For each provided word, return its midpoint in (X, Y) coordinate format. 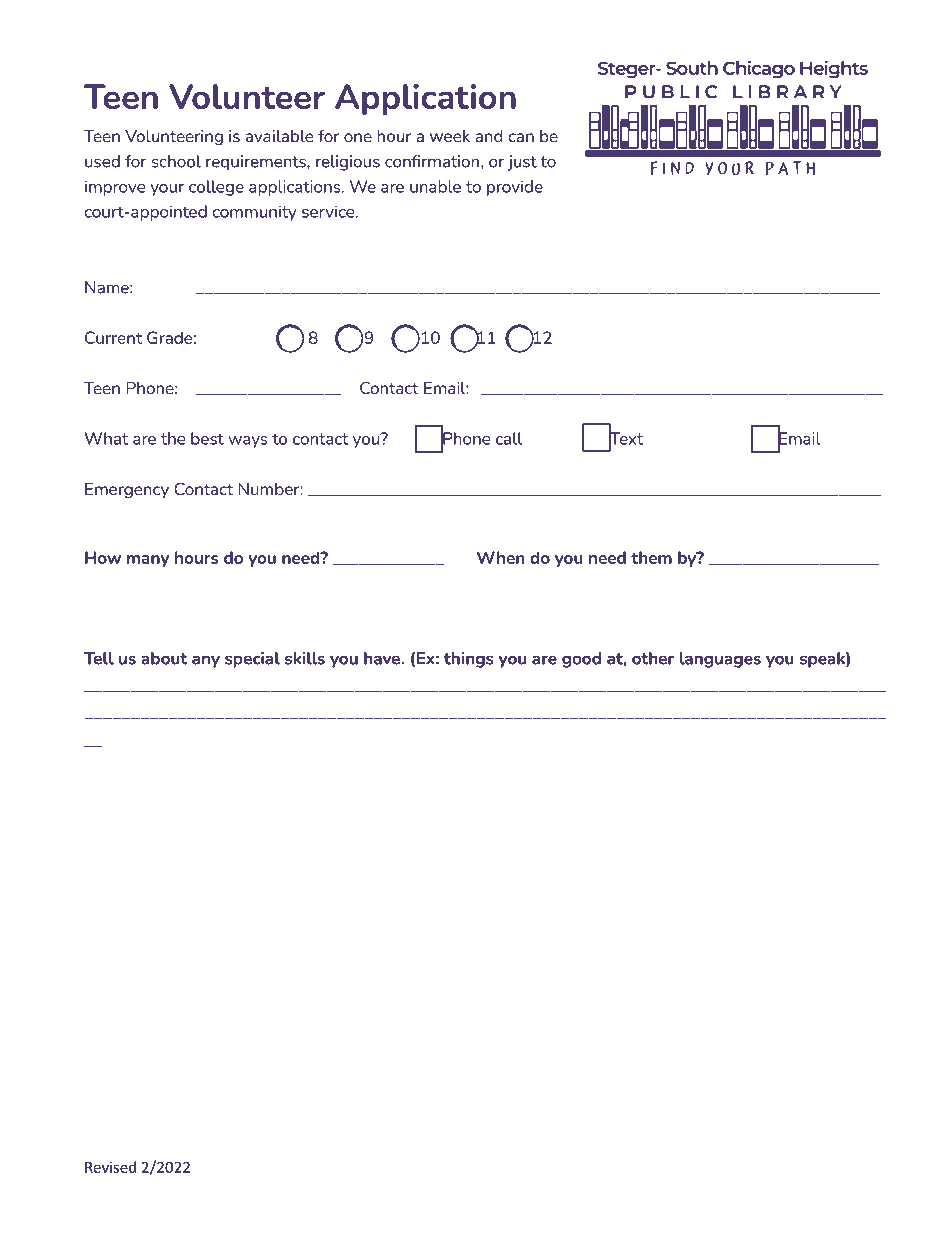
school (176, 161)
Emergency (127, 491)
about (164, 658)
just (522, 163)
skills (305, 658)
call (509, 438)
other (653, 658)
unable (435, 186)
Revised (110, 1167)
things (469, 660)
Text (626, 438)
